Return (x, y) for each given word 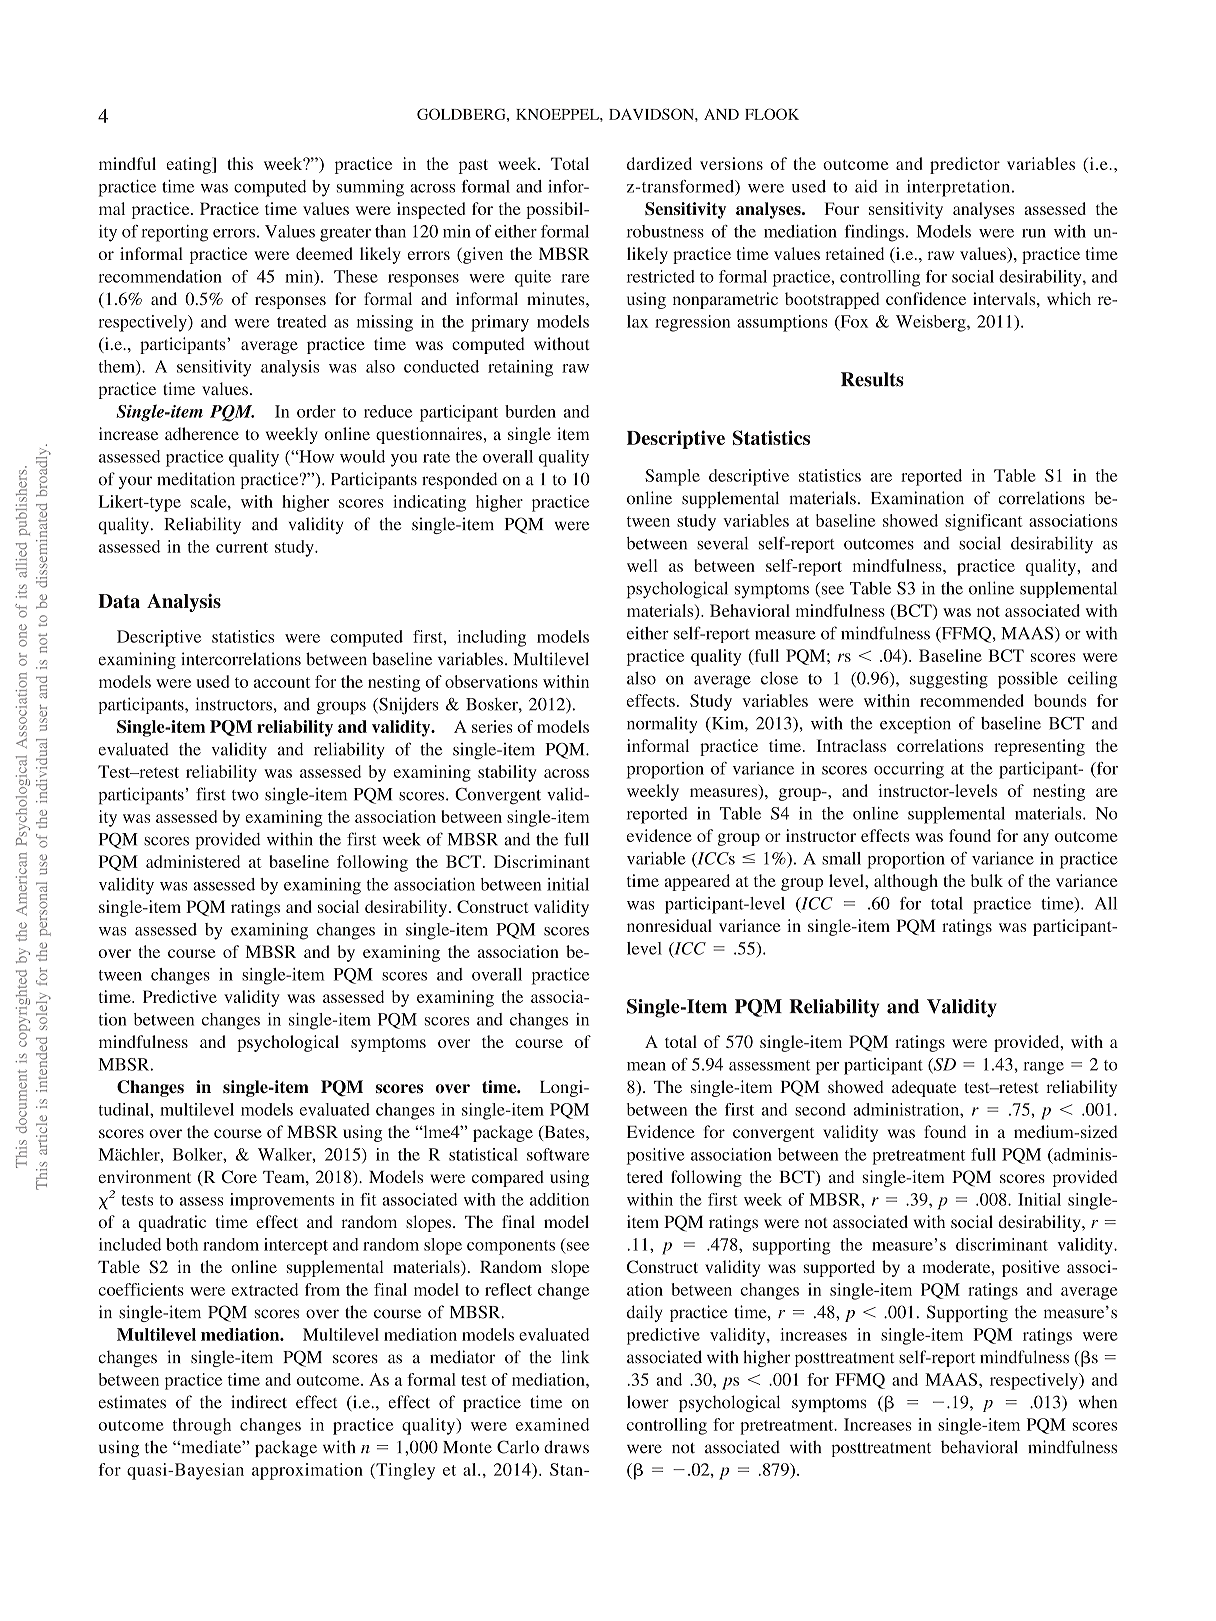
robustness (665, 231)
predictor (965, 165)
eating (189, 165)
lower (648, 1402)
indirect (259, 1402)
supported (839, 1268)
